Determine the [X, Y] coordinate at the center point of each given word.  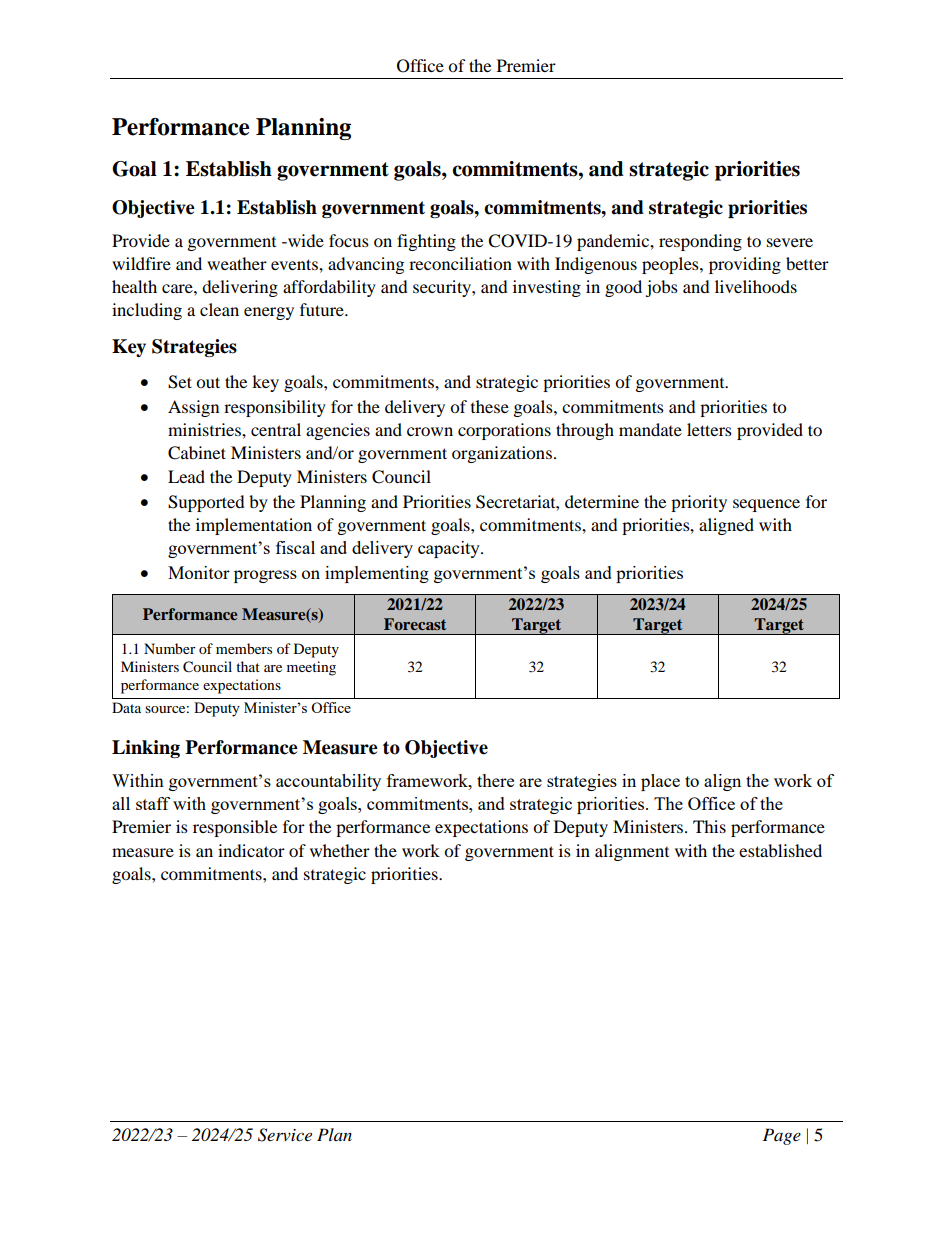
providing [745, 265]
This [709, 826]
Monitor [199, 572]
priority [699, 503]
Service [285, 1135]
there [495, 780]
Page [782, 1136]
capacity [450, 549]
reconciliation [460, 263]
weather [237, 263]
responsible [235, 828]
